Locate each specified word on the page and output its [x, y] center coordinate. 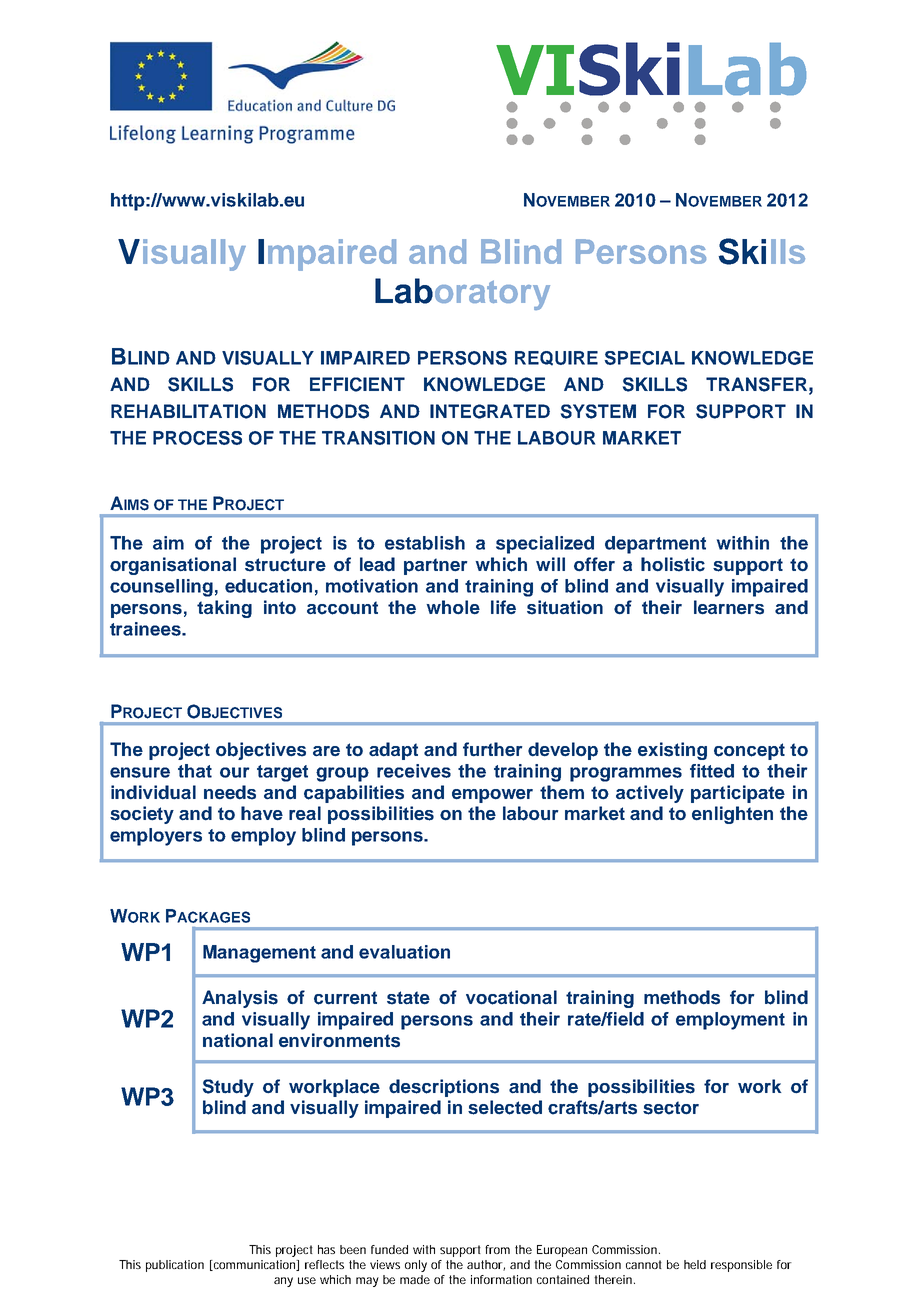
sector [671, 1108]
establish [425, 543]
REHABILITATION [188, 411]
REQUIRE [556, 358]
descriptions [444, 1088]
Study [228, 1088]
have [262, 813]
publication [175, 1266]
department [655, 545]
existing [672, 751]
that [195, 771]
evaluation [404, 952]
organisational [173, 566]
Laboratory [462, 294]
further [493, 749]
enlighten [732, 815]
